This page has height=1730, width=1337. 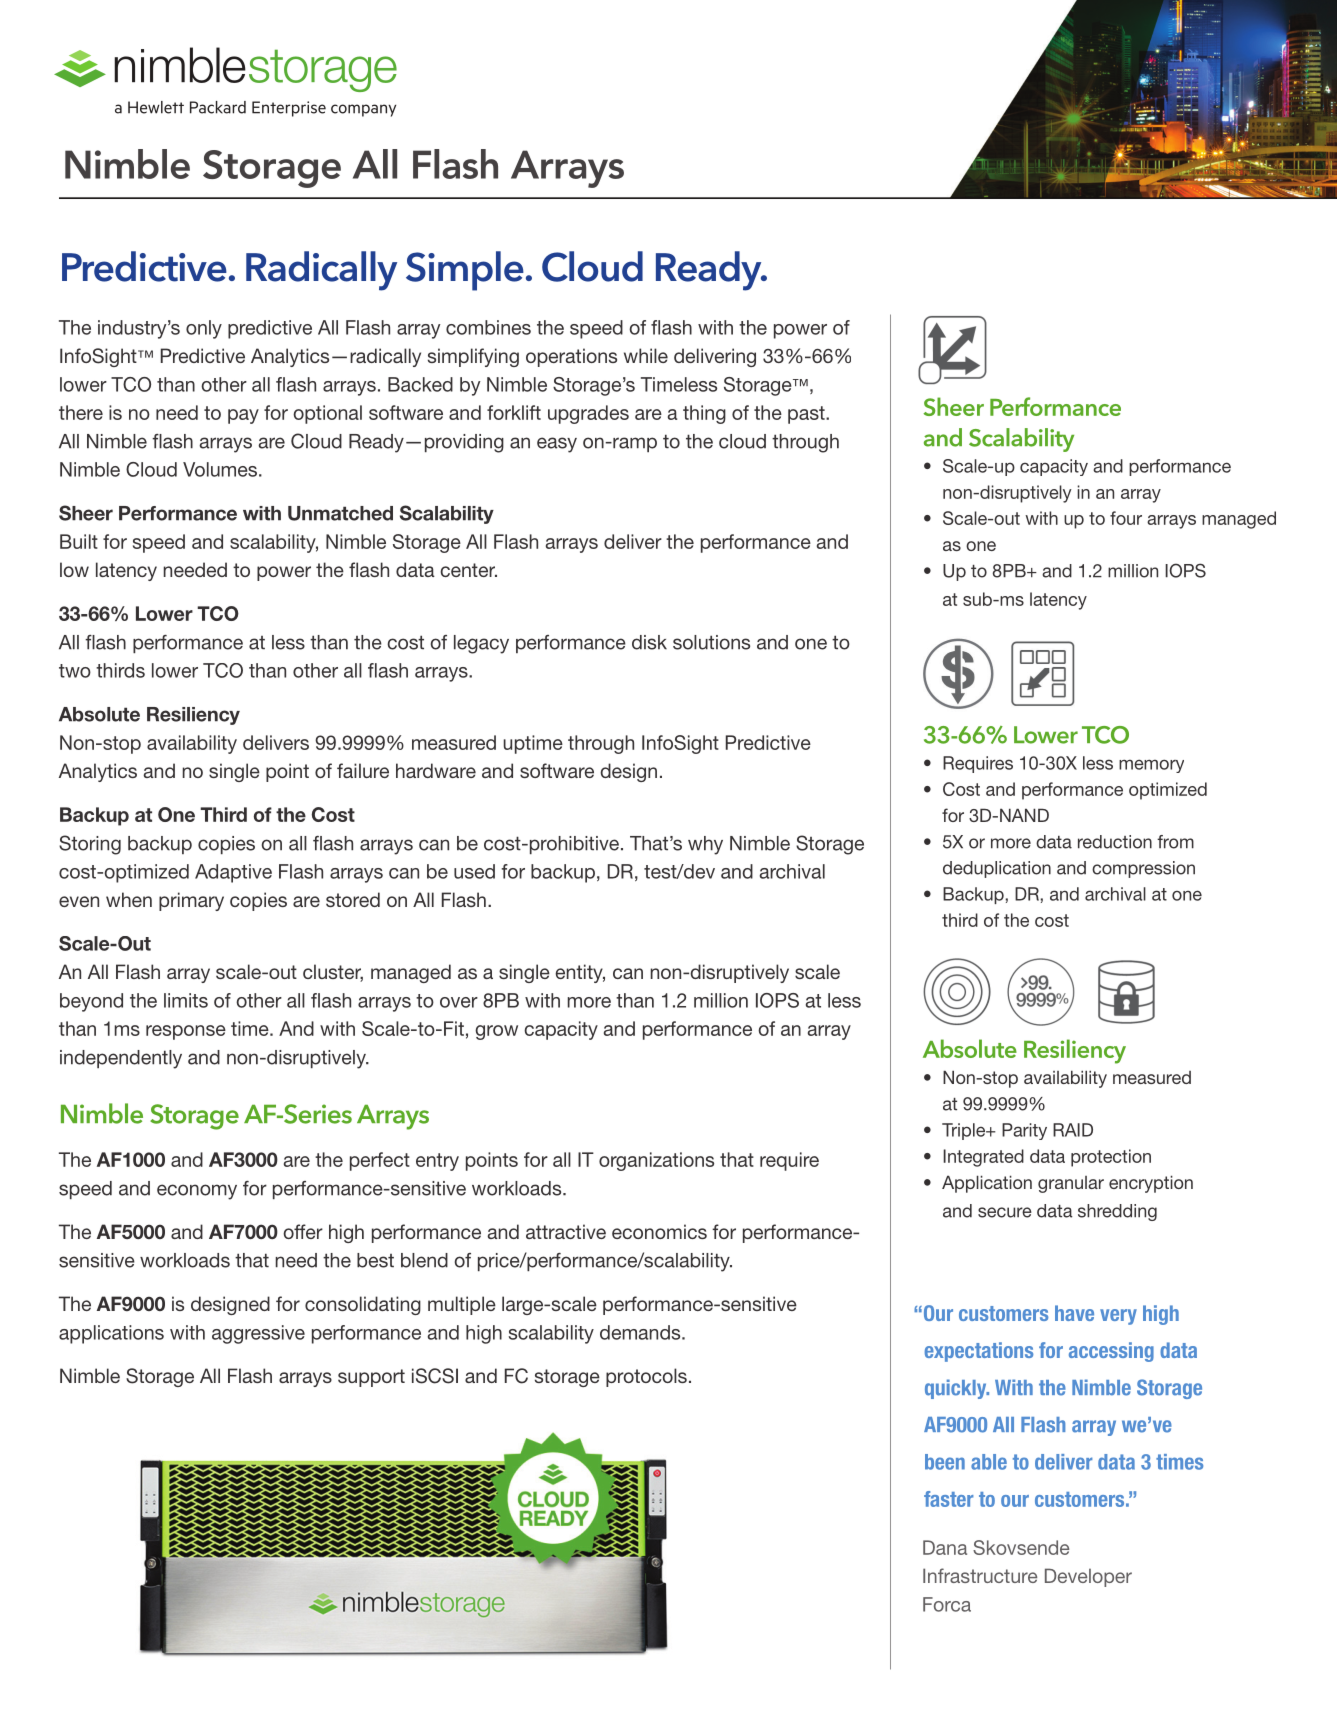 What do you see at coordinates (646, 355) in the page?
I see `while` at bounding box center [646, 355].
